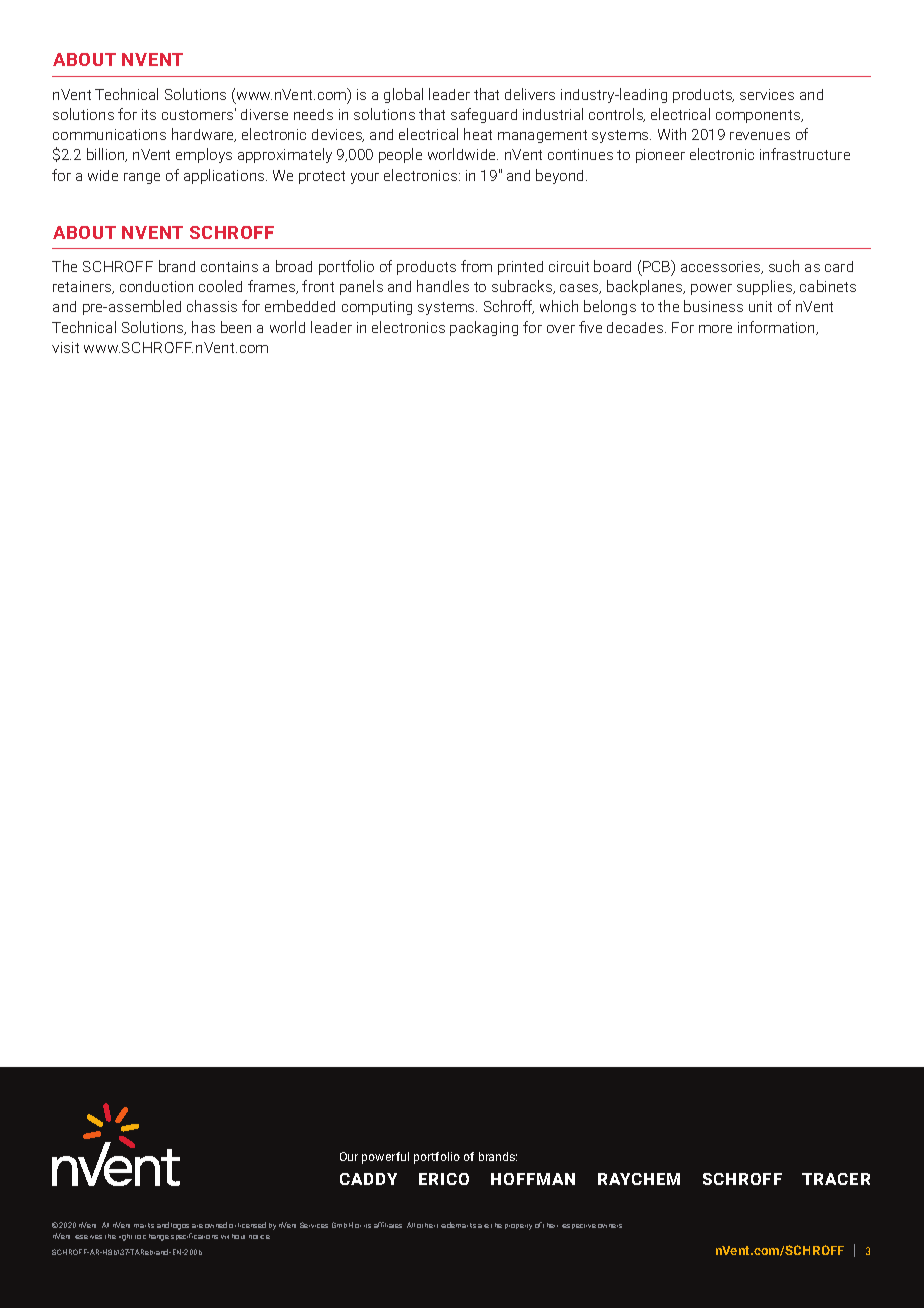 The height and width of the screenshot is (1308, 924). What do you see at coordinates (836, 1179) in the screenshot?
I see `TRACER` at bounding box center [836, 1179].
